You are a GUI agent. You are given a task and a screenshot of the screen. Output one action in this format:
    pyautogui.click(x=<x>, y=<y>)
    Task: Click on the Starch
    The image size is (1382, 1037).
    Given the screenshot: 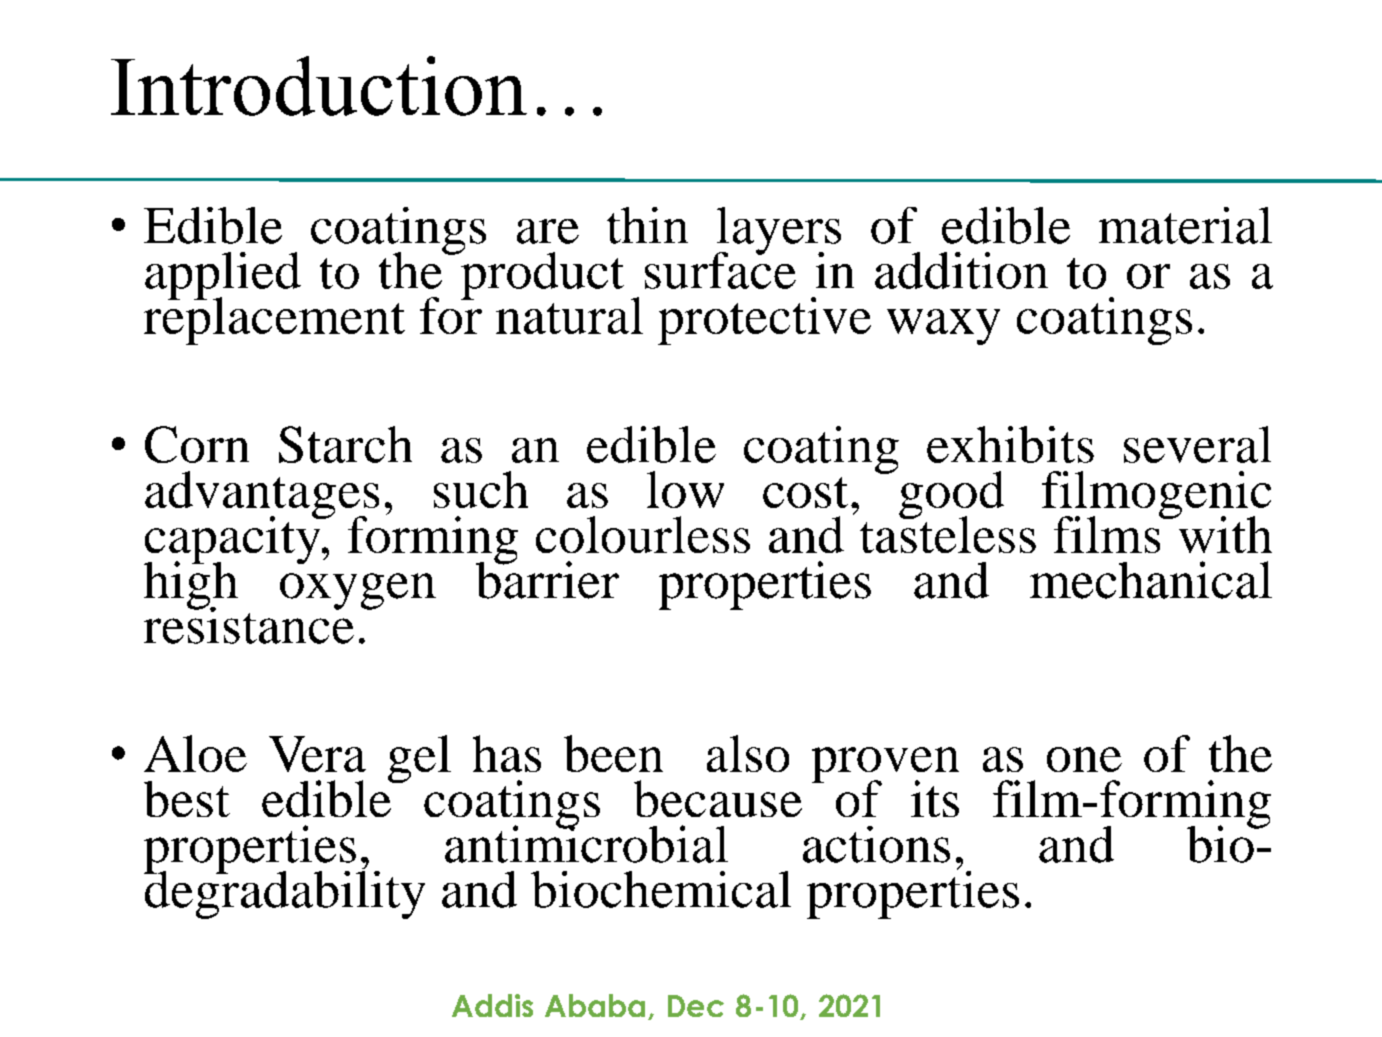 What is the action you would take?
    pyautogui.click(x=345, y=444)
